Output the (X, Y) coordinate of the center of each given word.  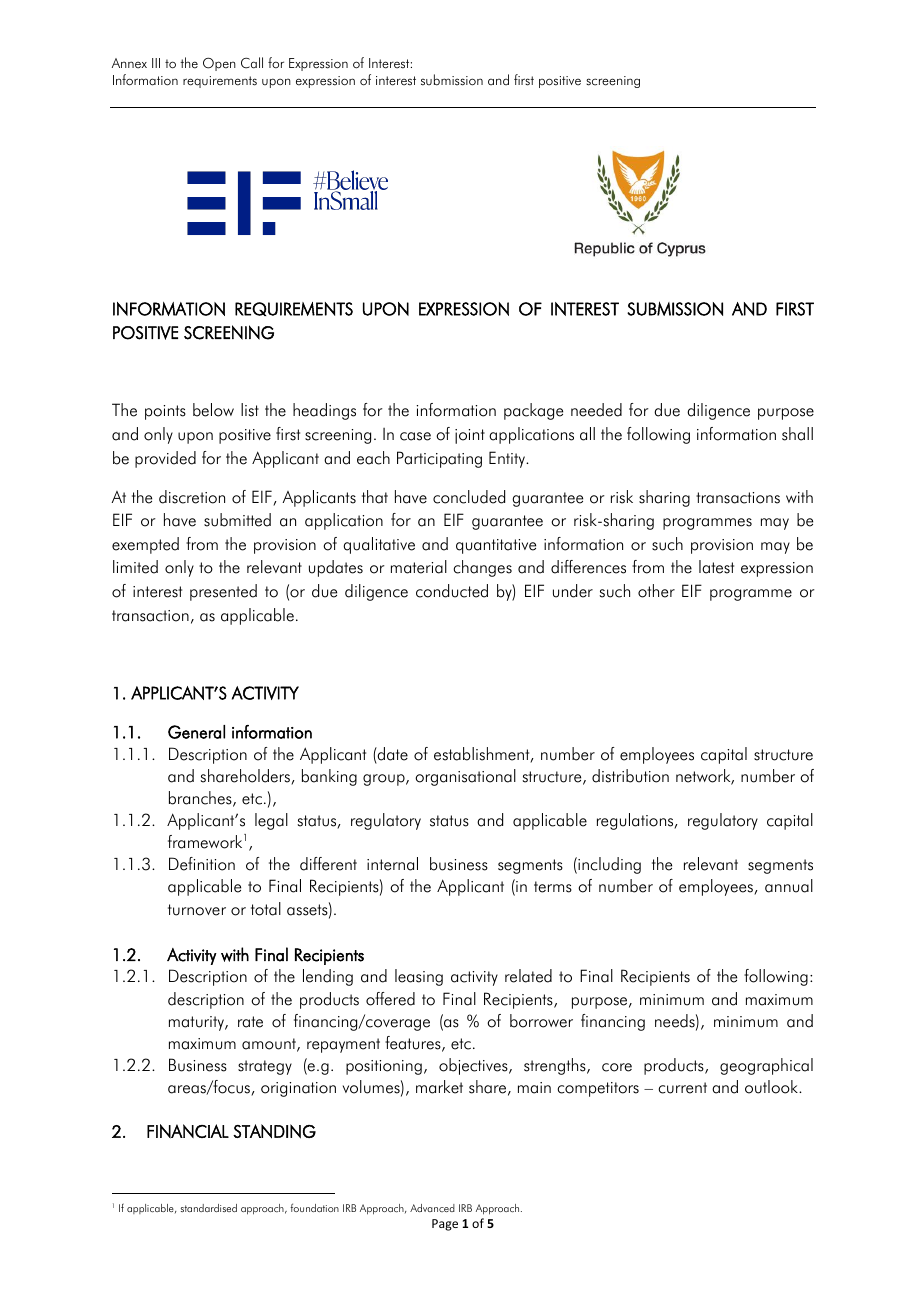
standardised (209, 1208)
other (656, 591)
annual (789, 886)
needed (596, 410)
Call (252, 63)
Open (219, 64)
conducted (452, 591)
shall (797, 434)
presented (223, 592)
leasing (419, 977)
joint (470, 436)
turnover (197, 910)
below (213, 410)
